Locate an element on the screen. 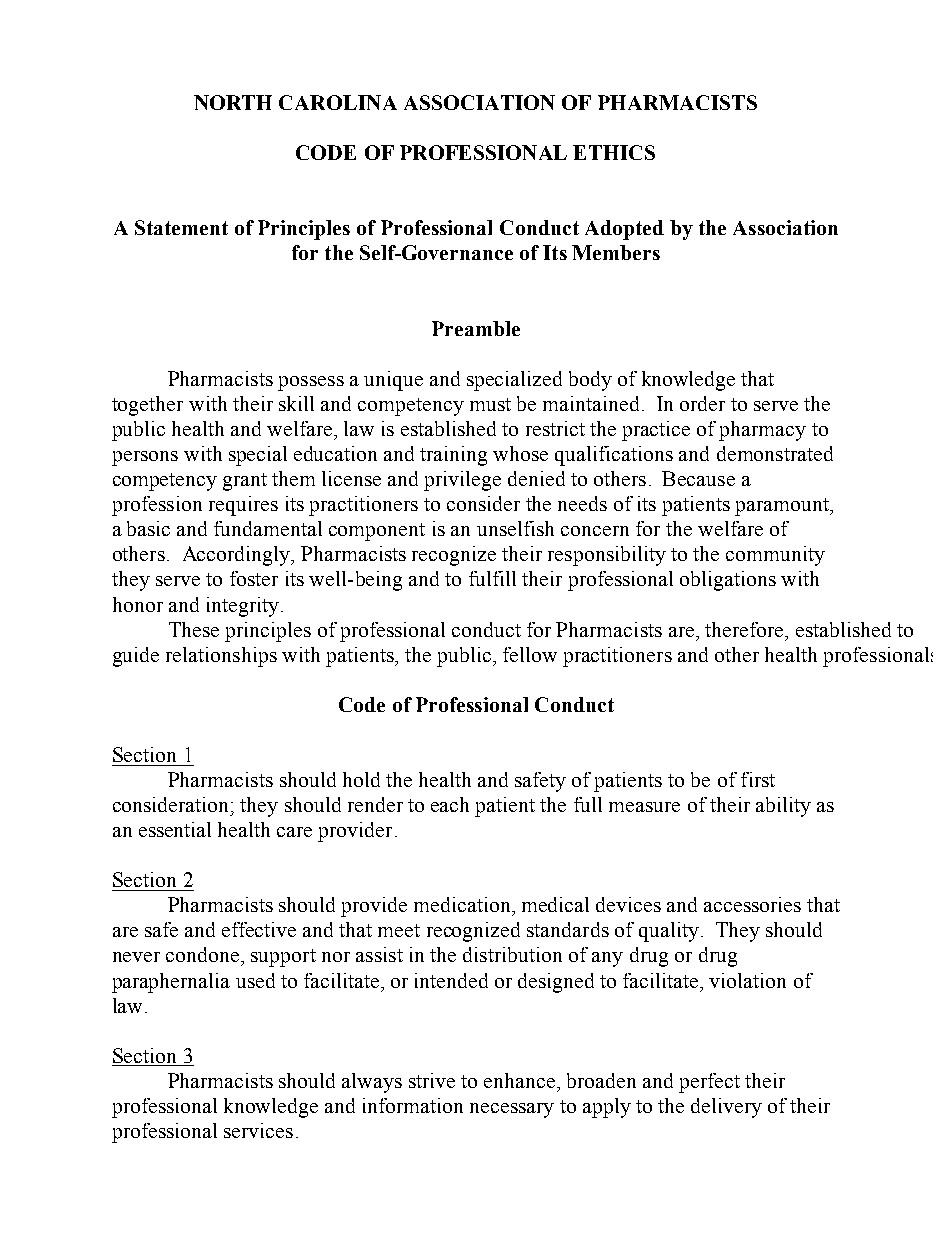  each is located at coordinates (450, 804).
